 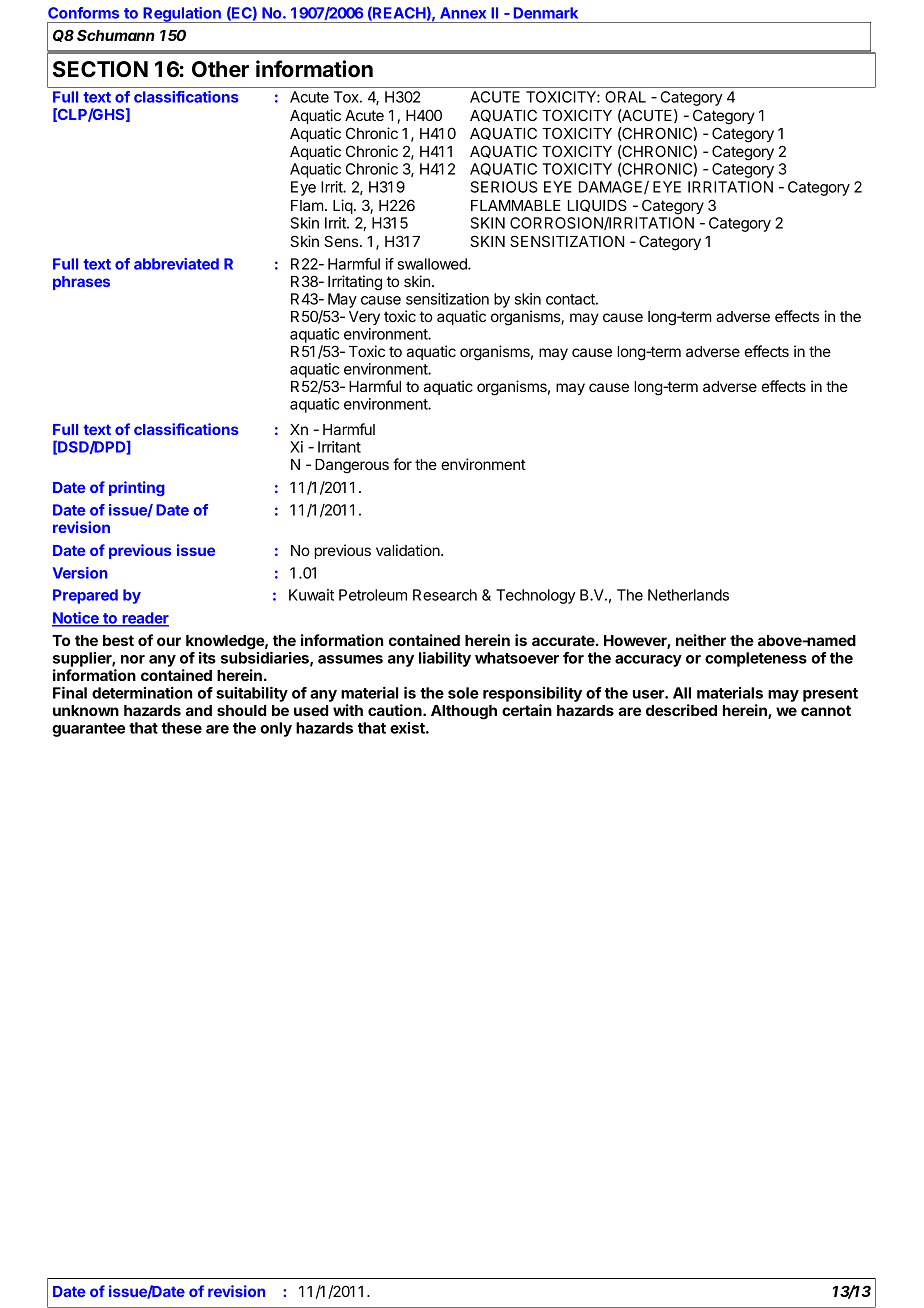 What do you see at coordinates (116, 35) in the document?
I see `Schumann` at bounding box center [116, 35].
